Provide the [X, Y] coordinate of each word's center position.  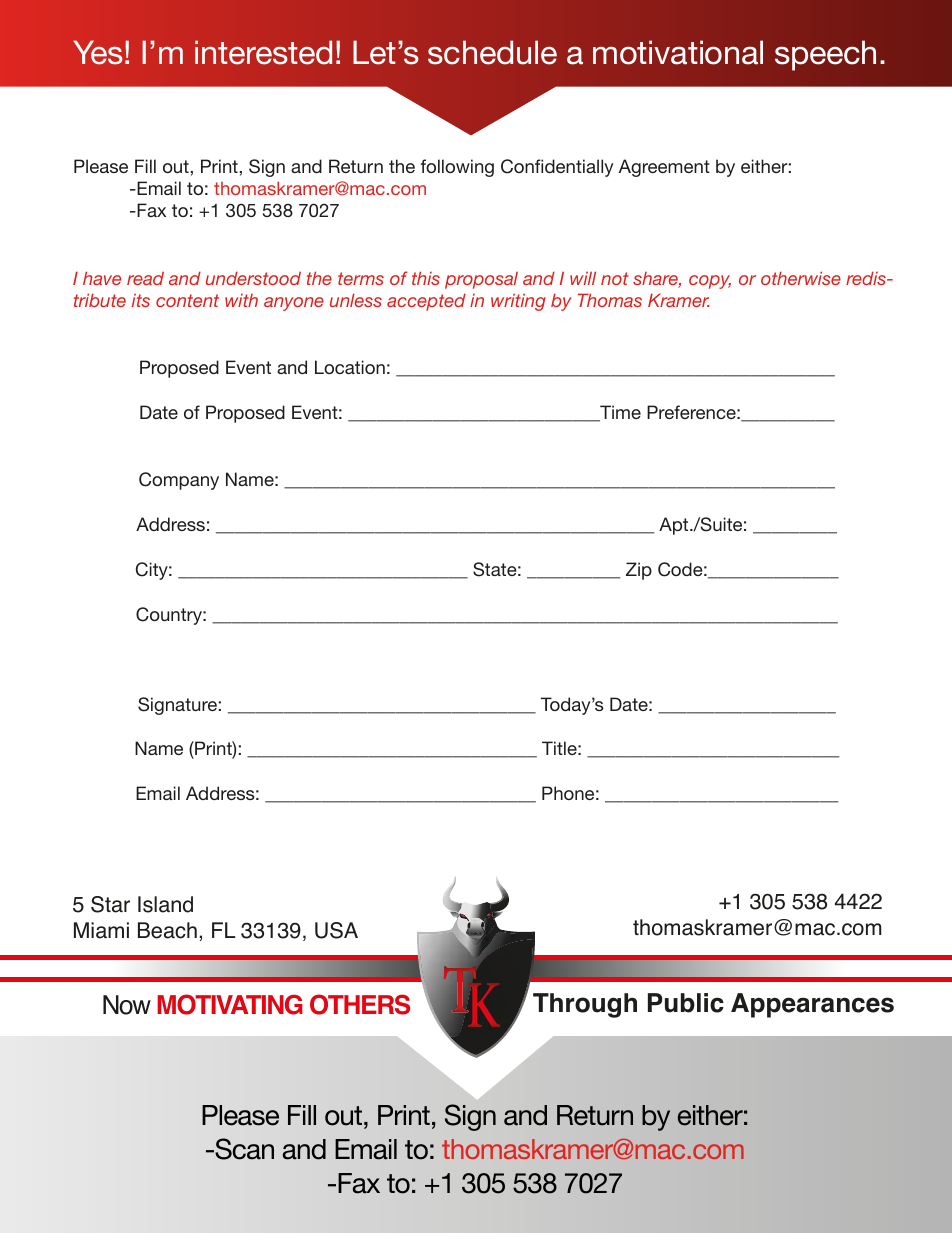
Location [350, 367]
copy [710, 282]
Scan [243, 1149]
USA [336, 930]
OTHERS [360, 1004]
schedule [492, 52]
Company [179, 481]
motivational [678, 52]
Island [165, 904]
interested [263, 52]
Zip [639, 571]
